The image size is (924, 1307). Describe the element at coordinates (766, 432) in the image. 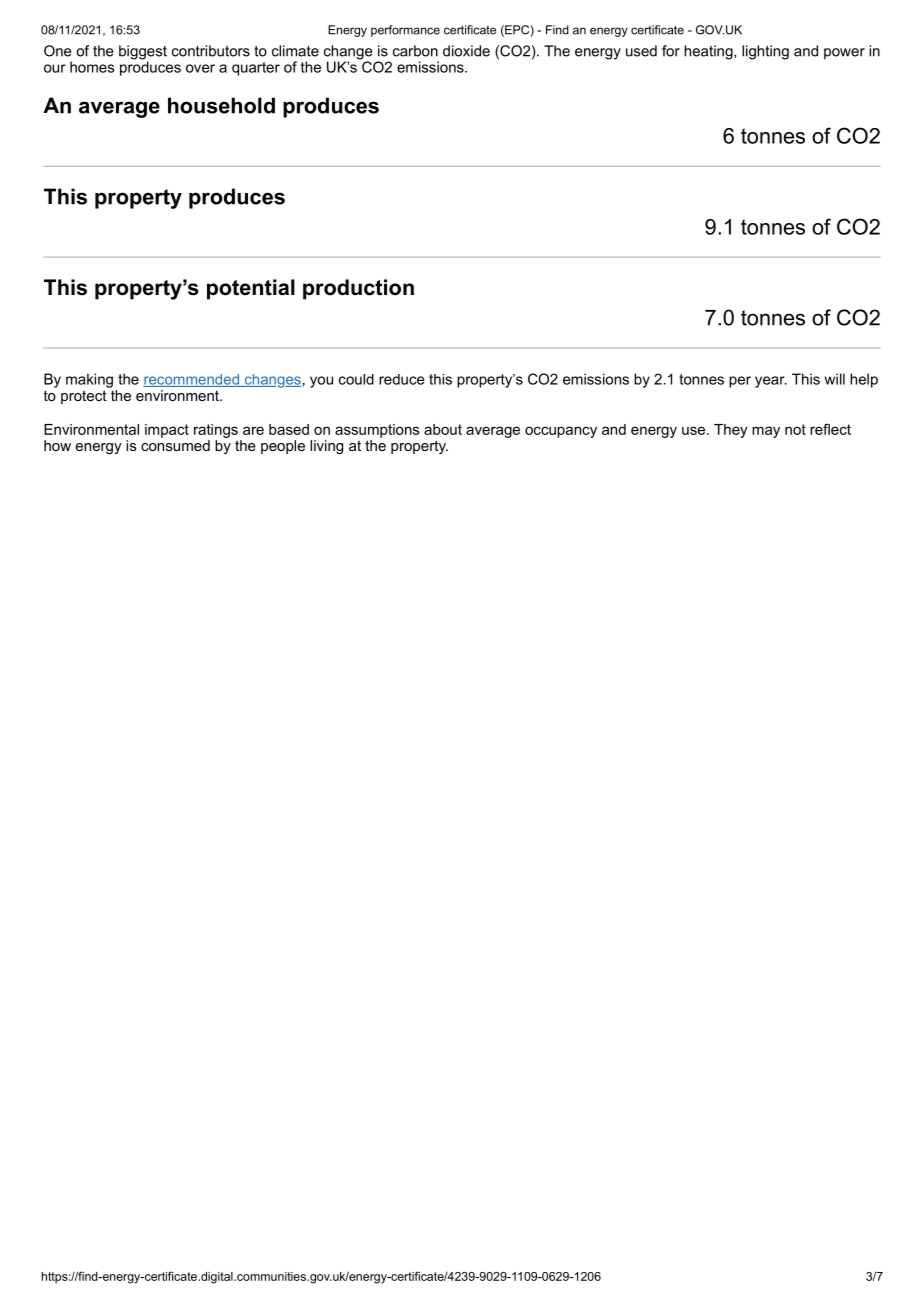

I see `may` at that location.
